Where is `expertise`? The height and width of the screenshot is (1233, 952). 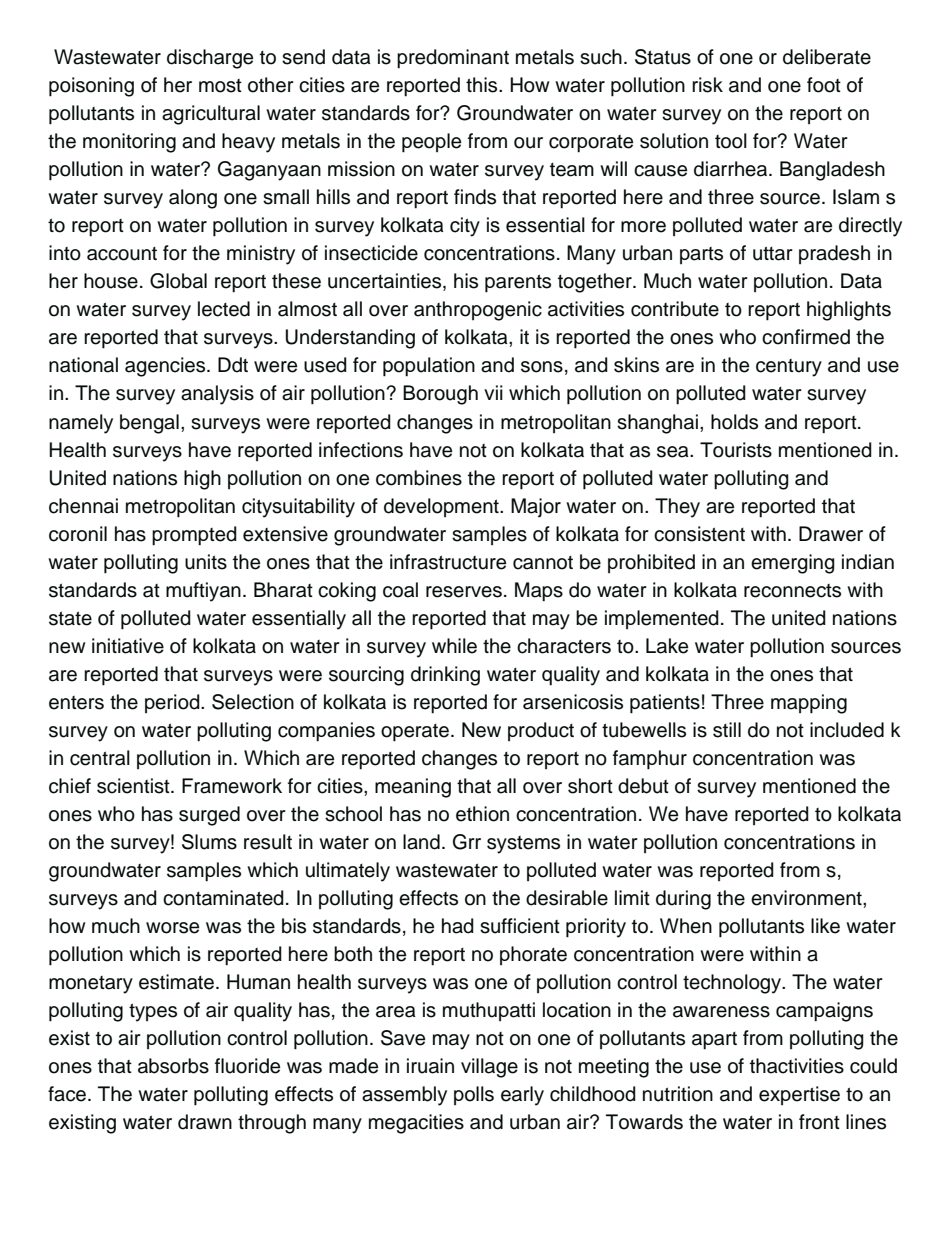
expertise is located at coordinates (799, 1095).
